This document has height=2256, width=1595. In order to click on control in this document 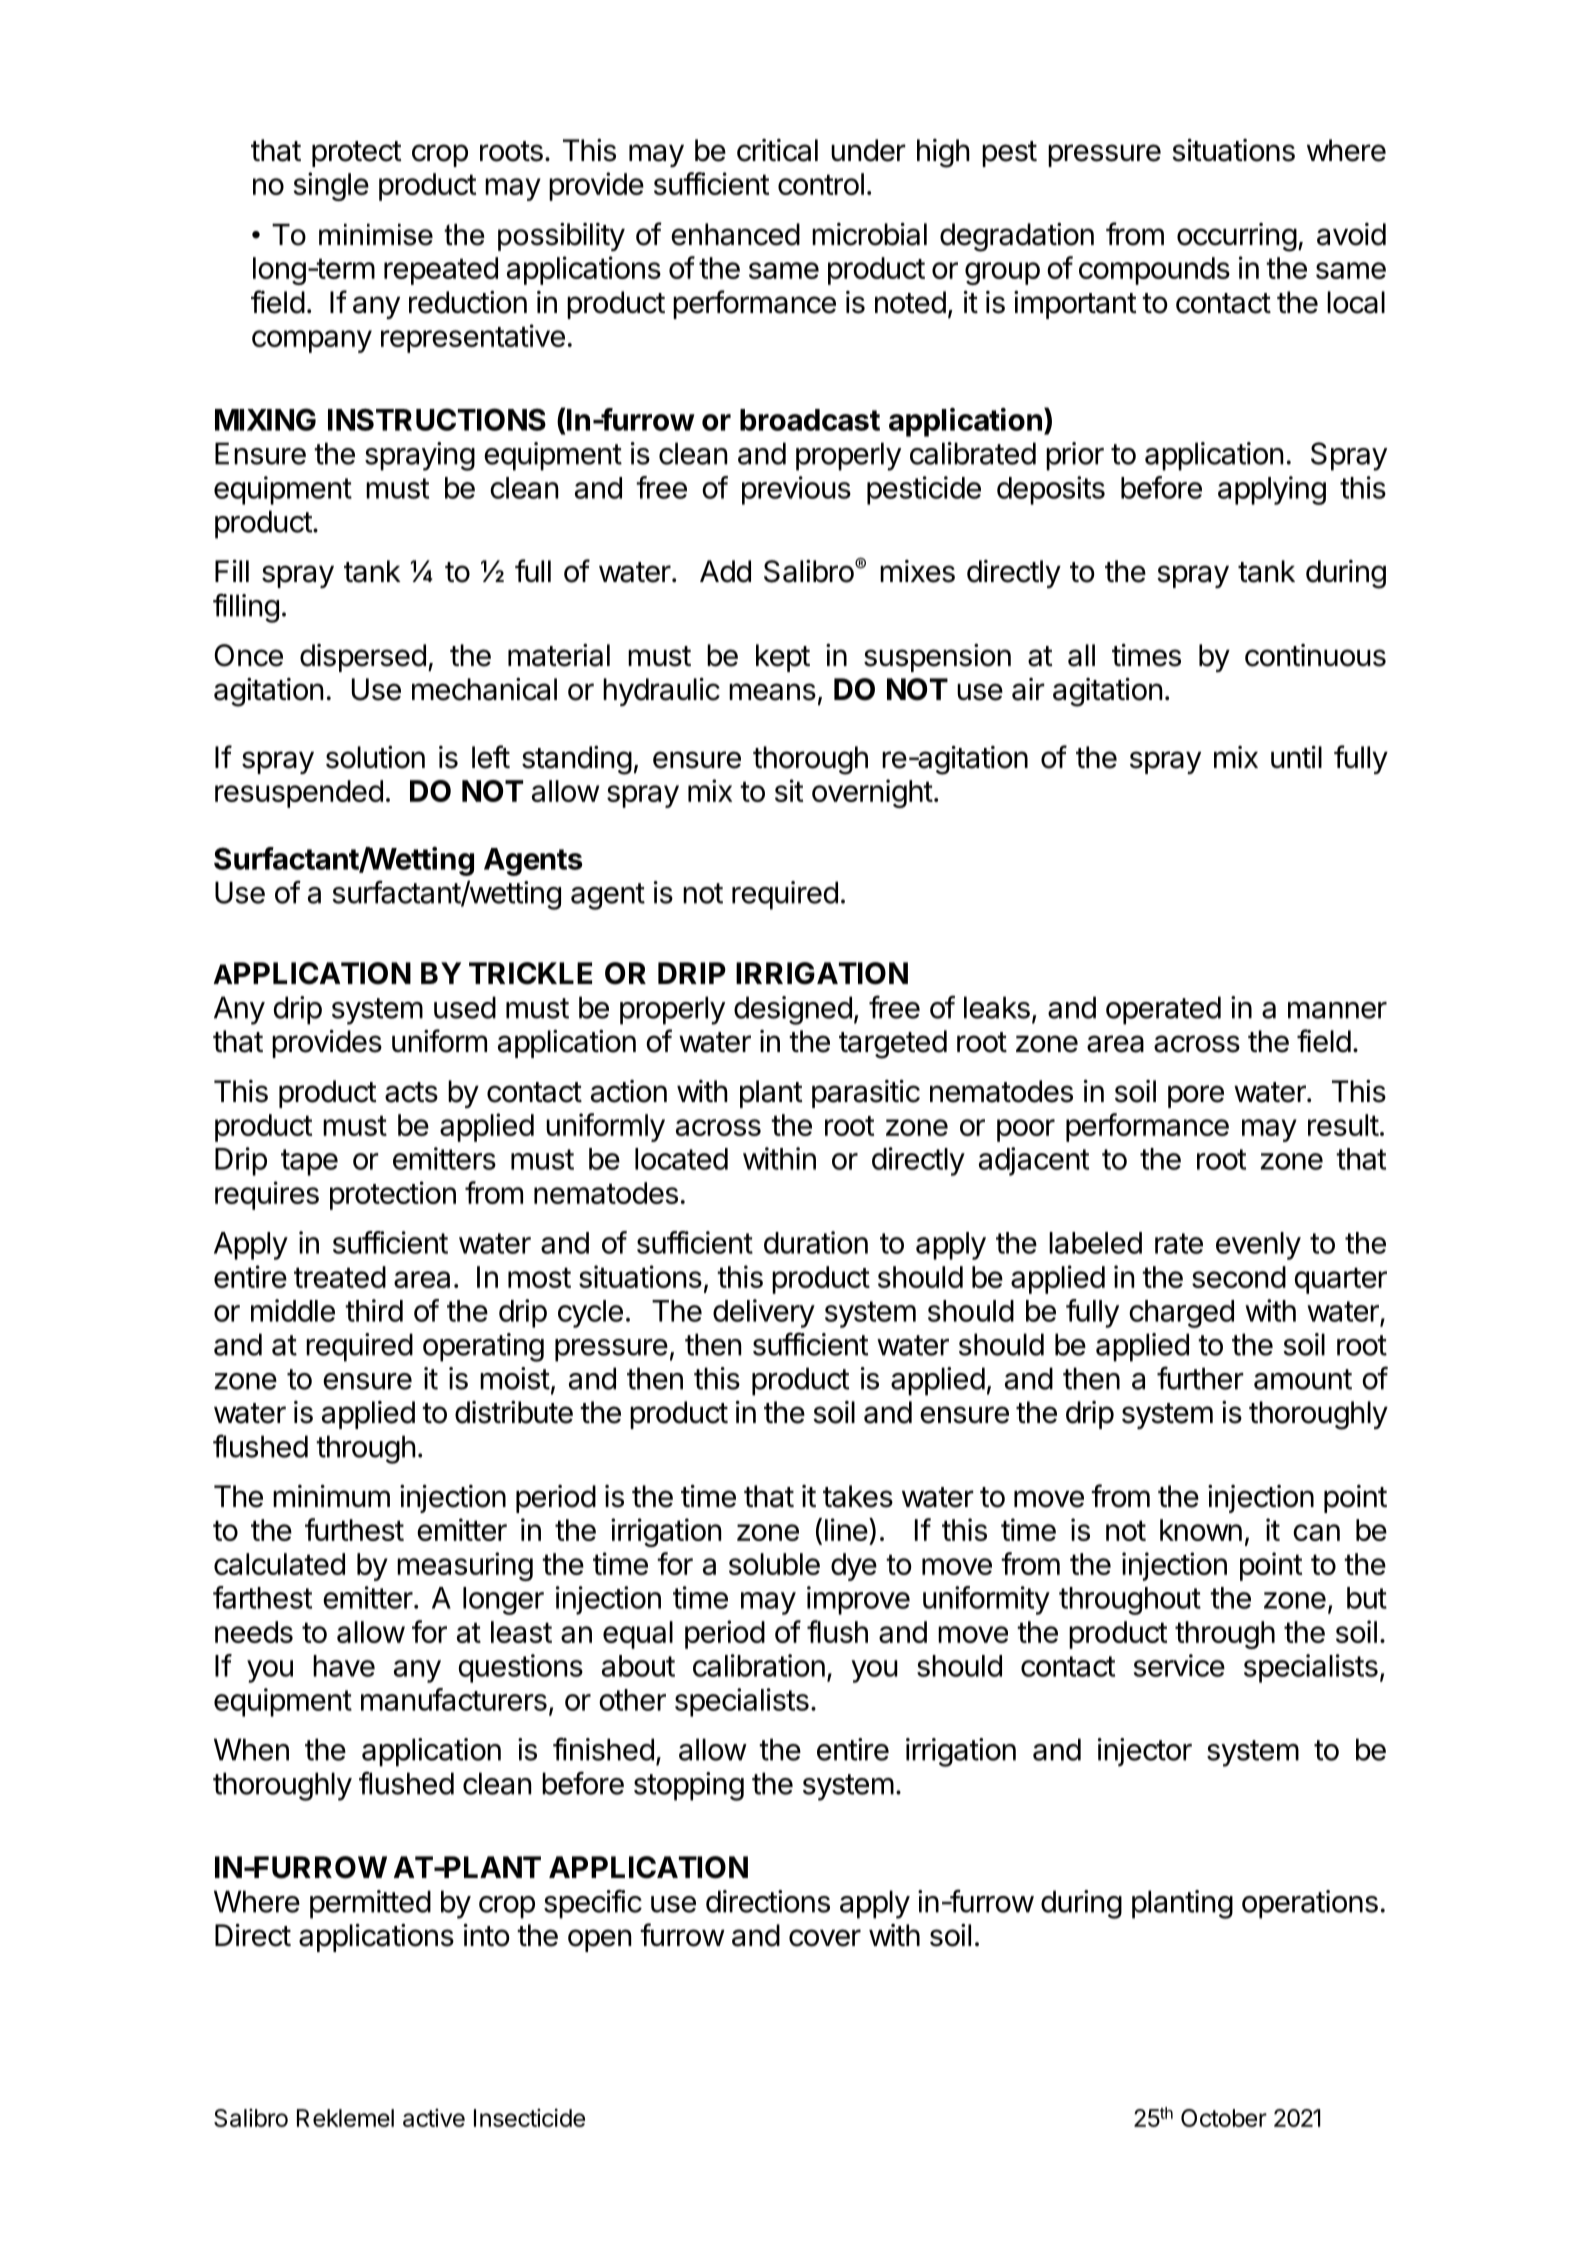, I will do `click(821, 184)`.
